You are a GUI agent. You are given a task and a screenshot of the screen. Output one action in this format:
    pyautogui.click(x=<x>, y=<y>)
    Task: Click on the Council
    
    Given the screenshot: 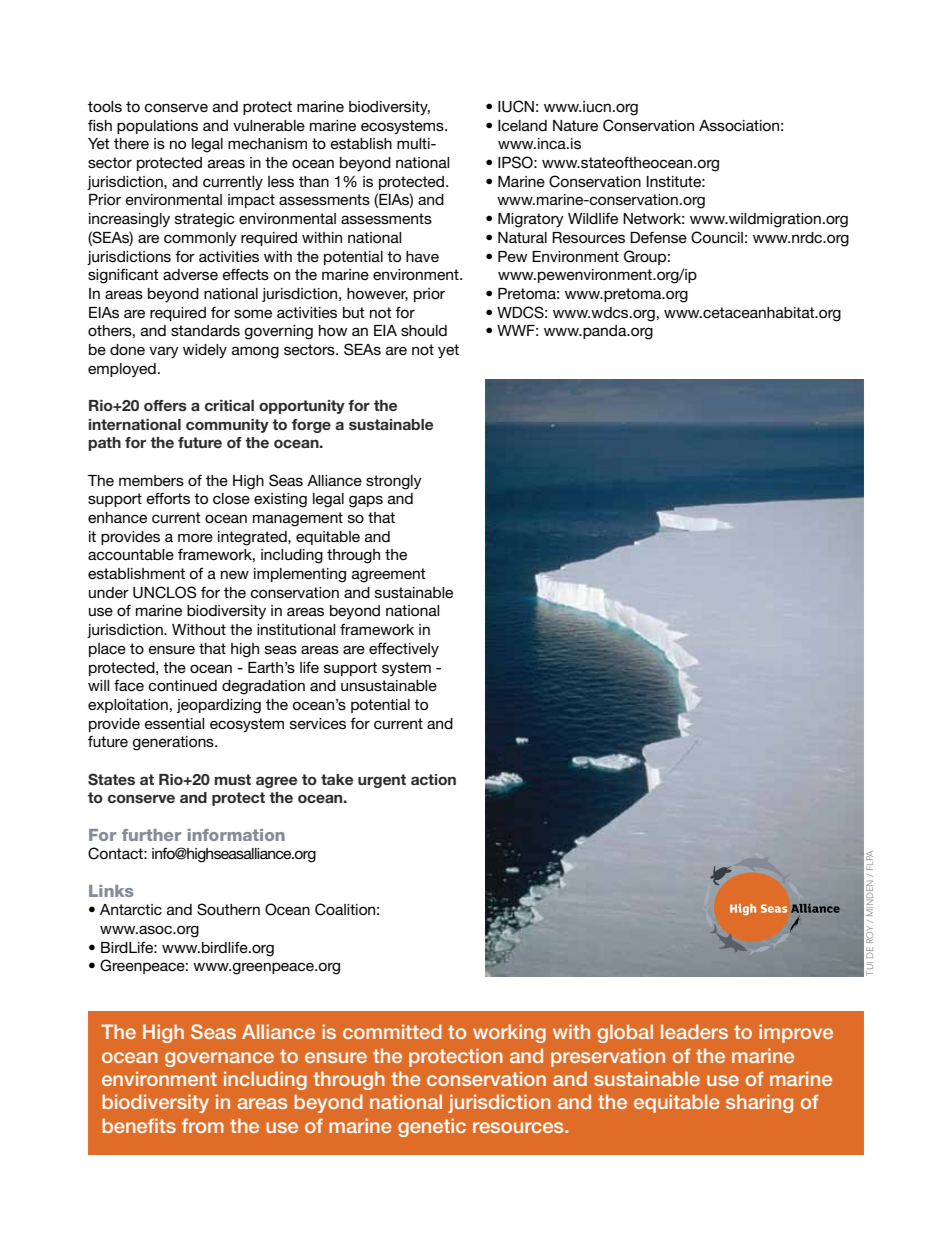 What is the action you would take?
    pyautogui.click(x=717, y=237)
